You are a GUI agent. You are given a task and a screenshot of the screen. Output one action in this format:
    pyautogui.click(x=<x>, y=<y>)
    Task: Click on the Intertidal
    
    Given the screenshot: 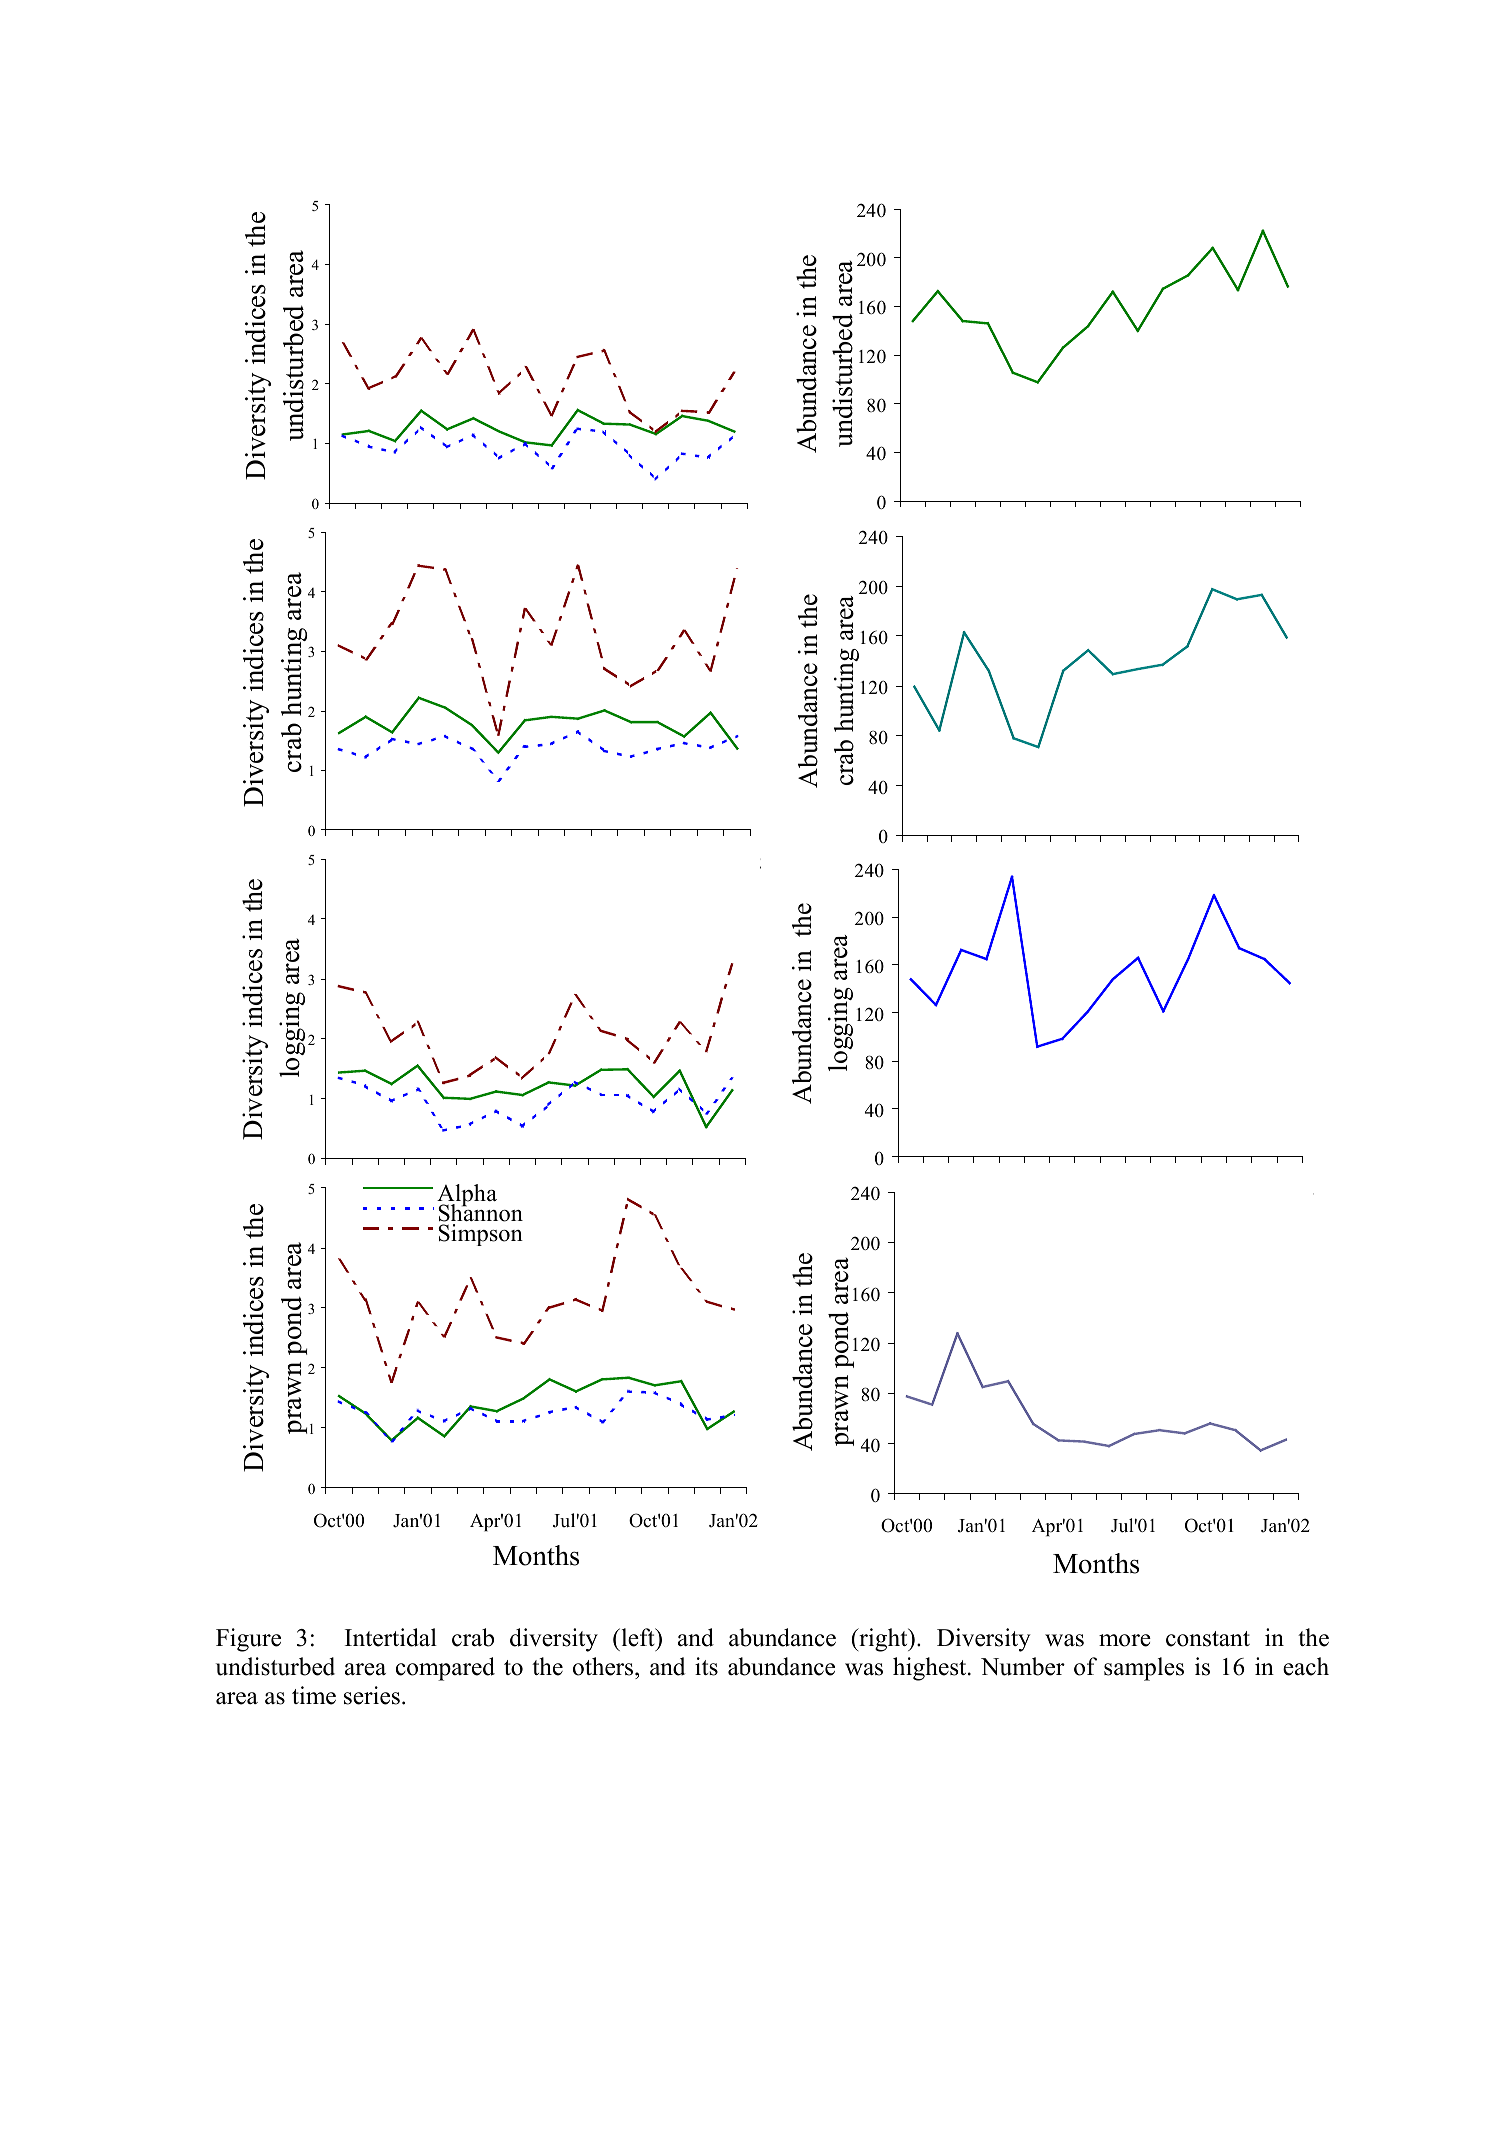 What is the action you would take?
    pyautogui.click(x=391, y=1637)
